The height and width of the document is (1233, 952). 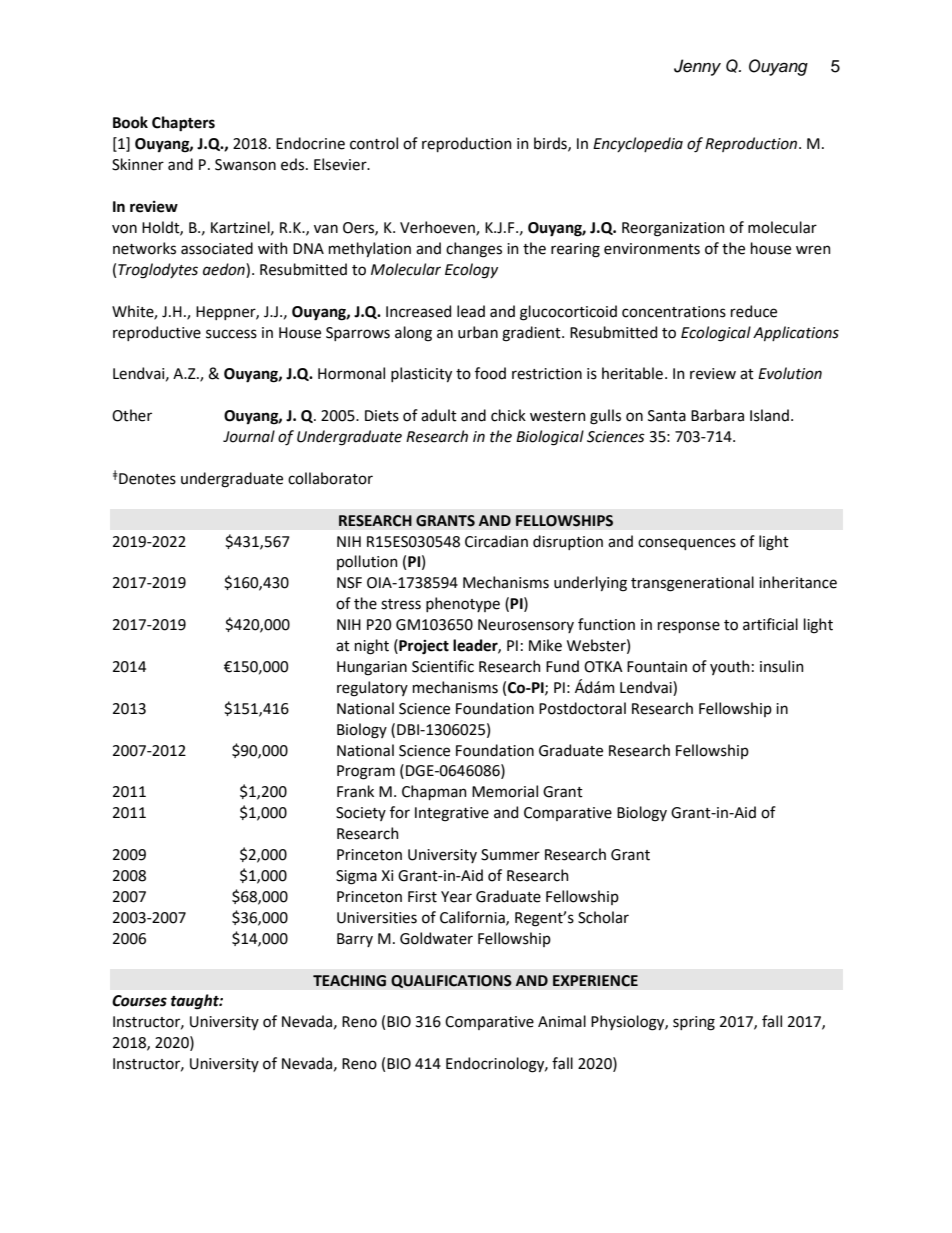 I want to click on Scientific, so click(x=443, y=666).
